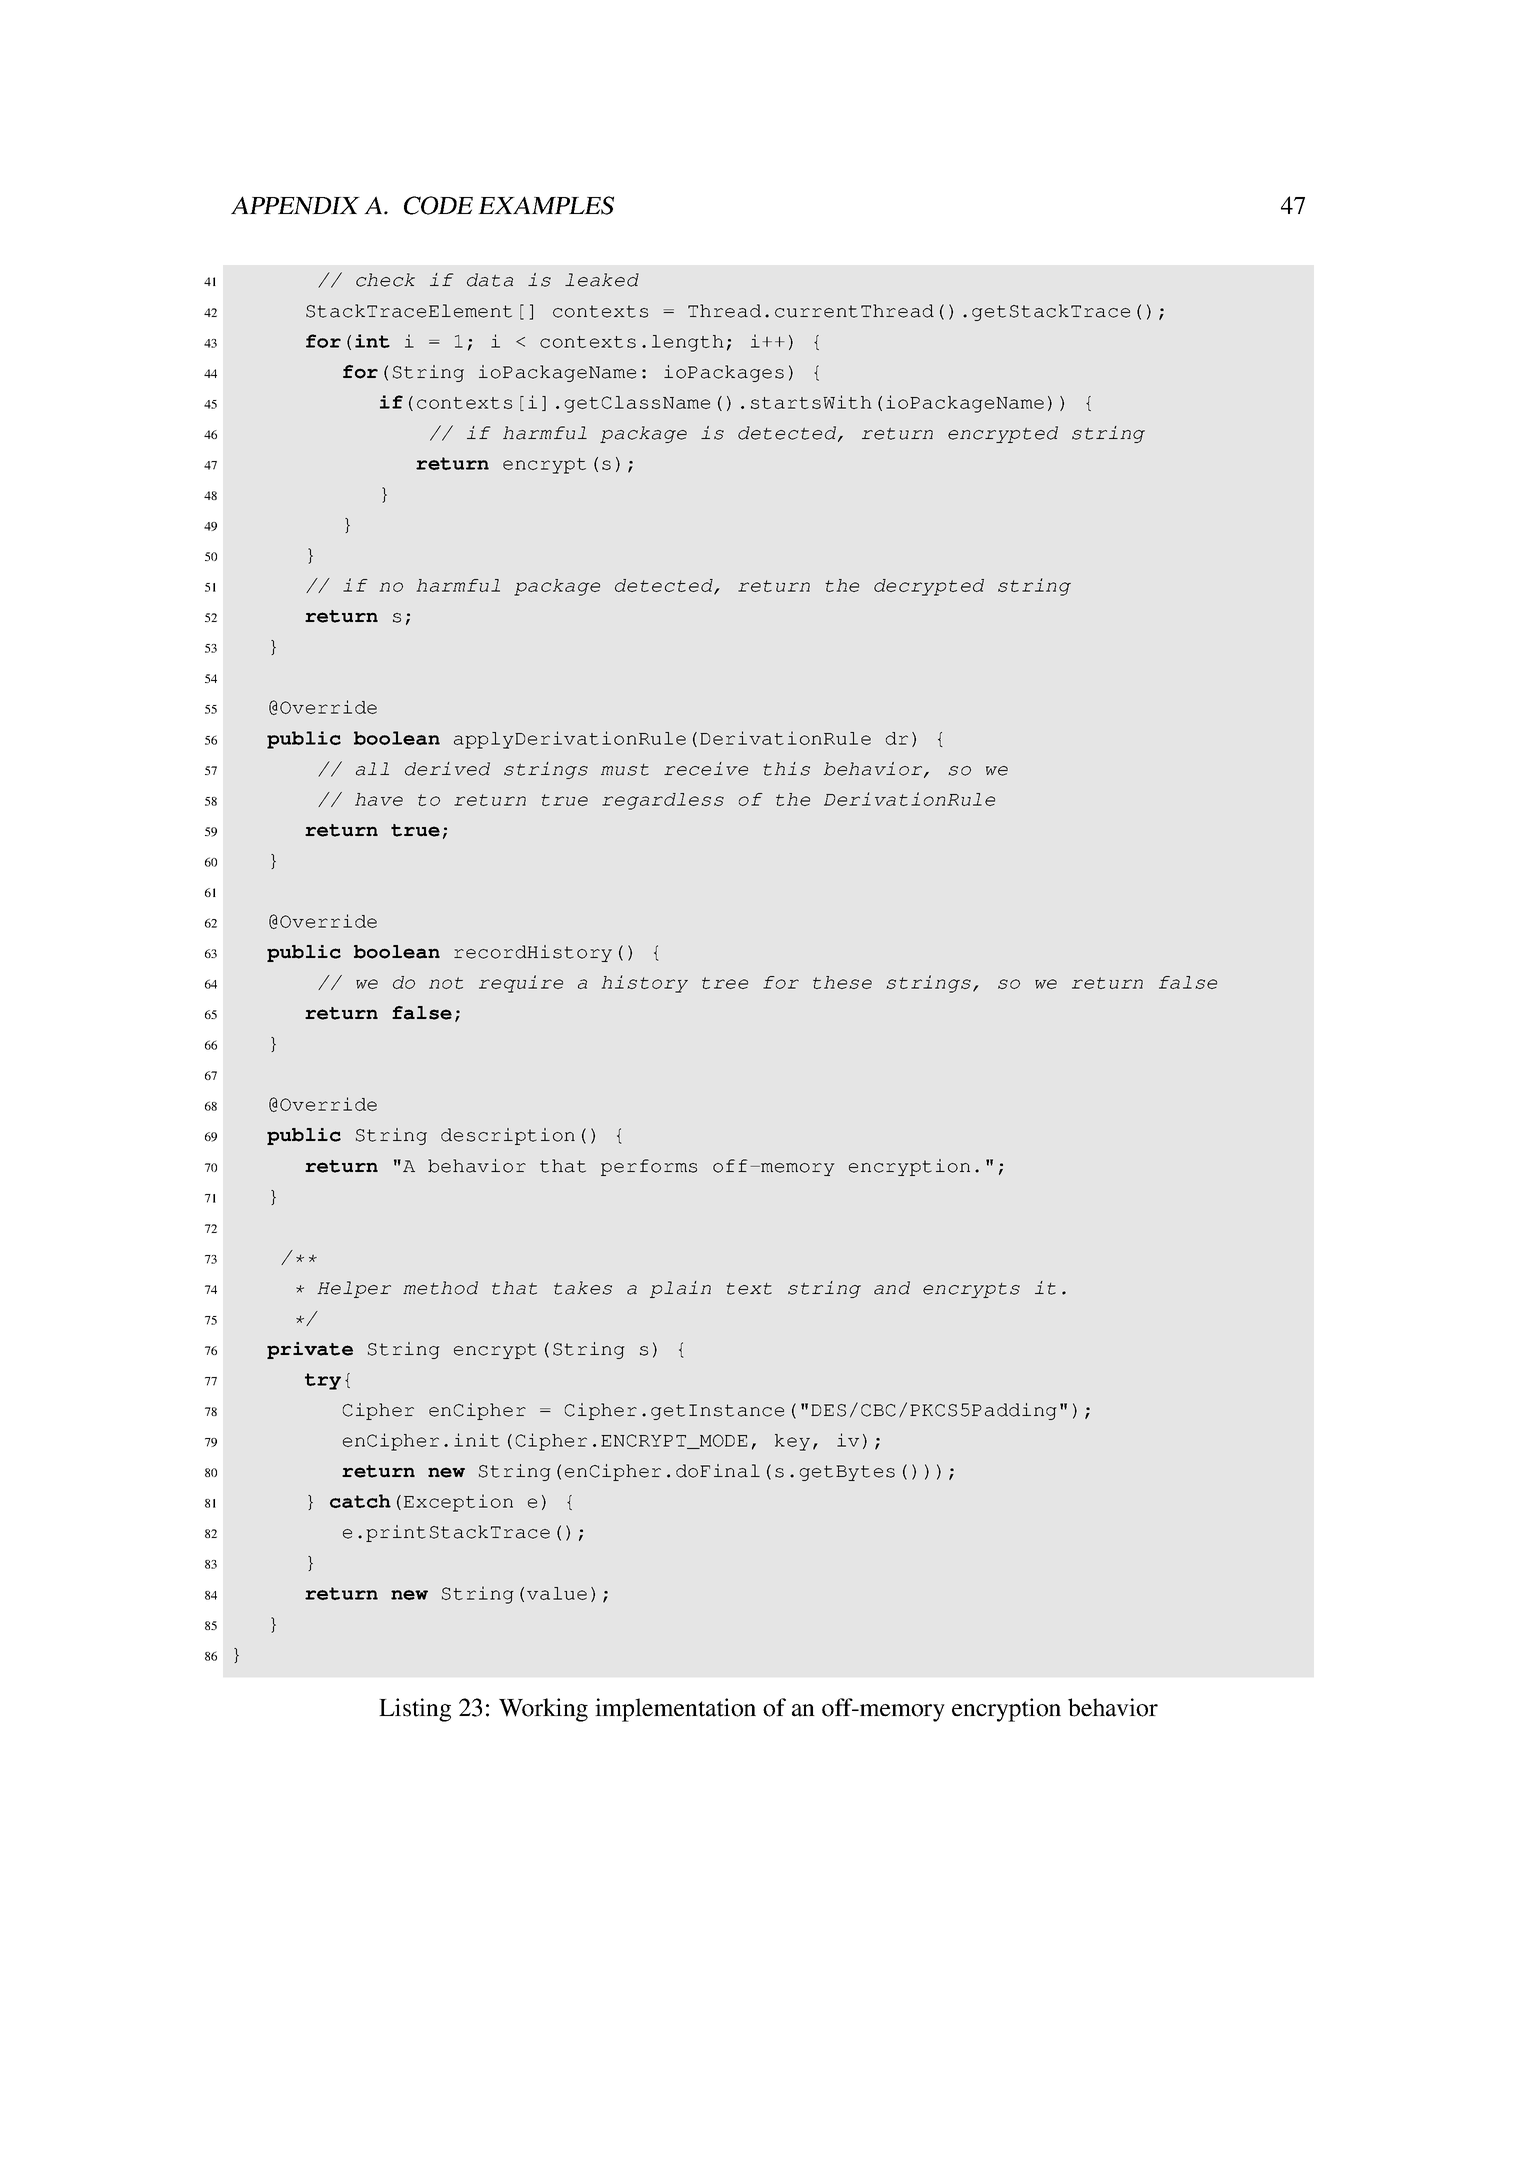 This screenshot has height=2173, width=1537. Describe the element at coordinates (625, 770) in the screenshot. I see `must` at that location.
